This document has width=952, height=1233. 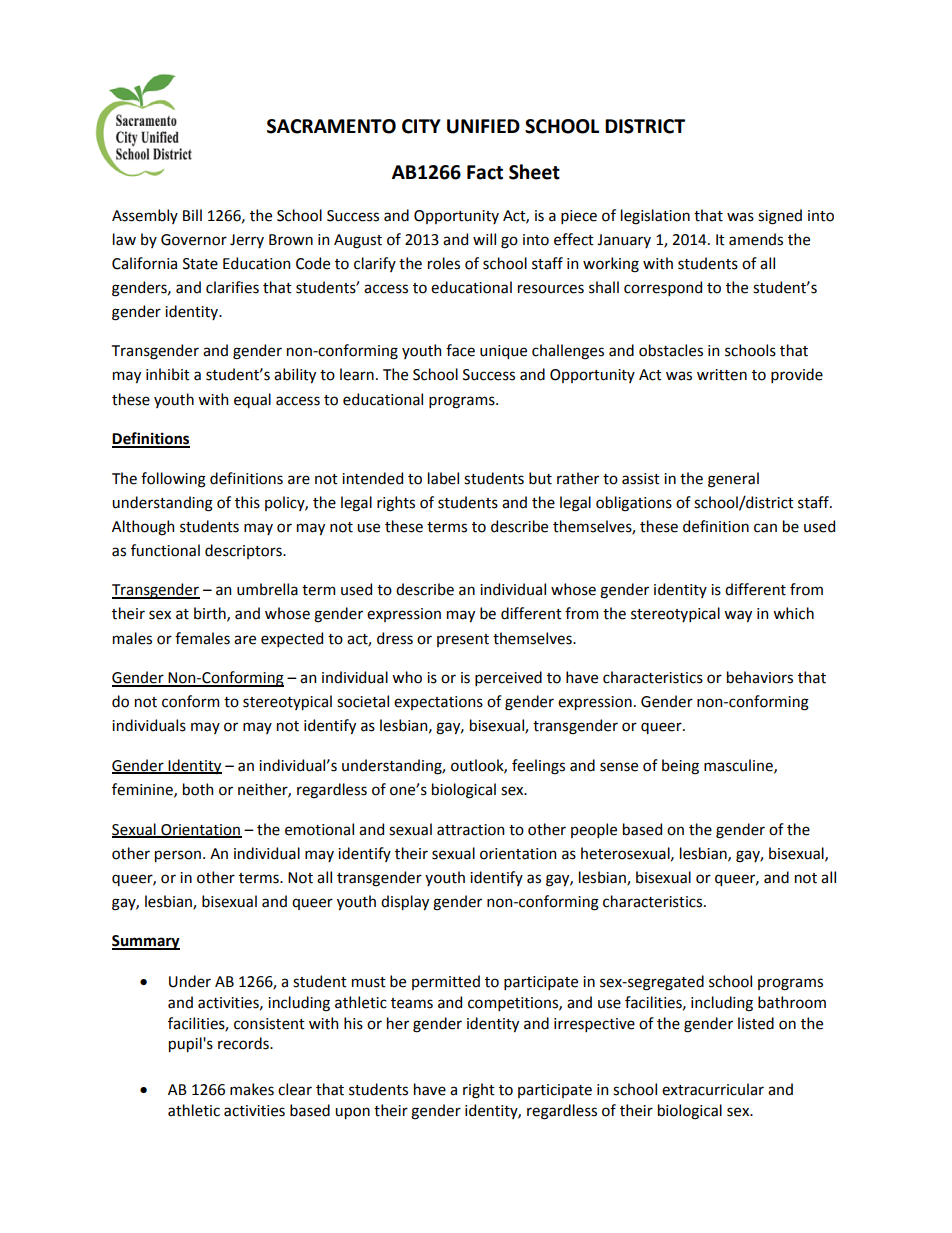 I want to click on face, so click(x=460, y=350).
